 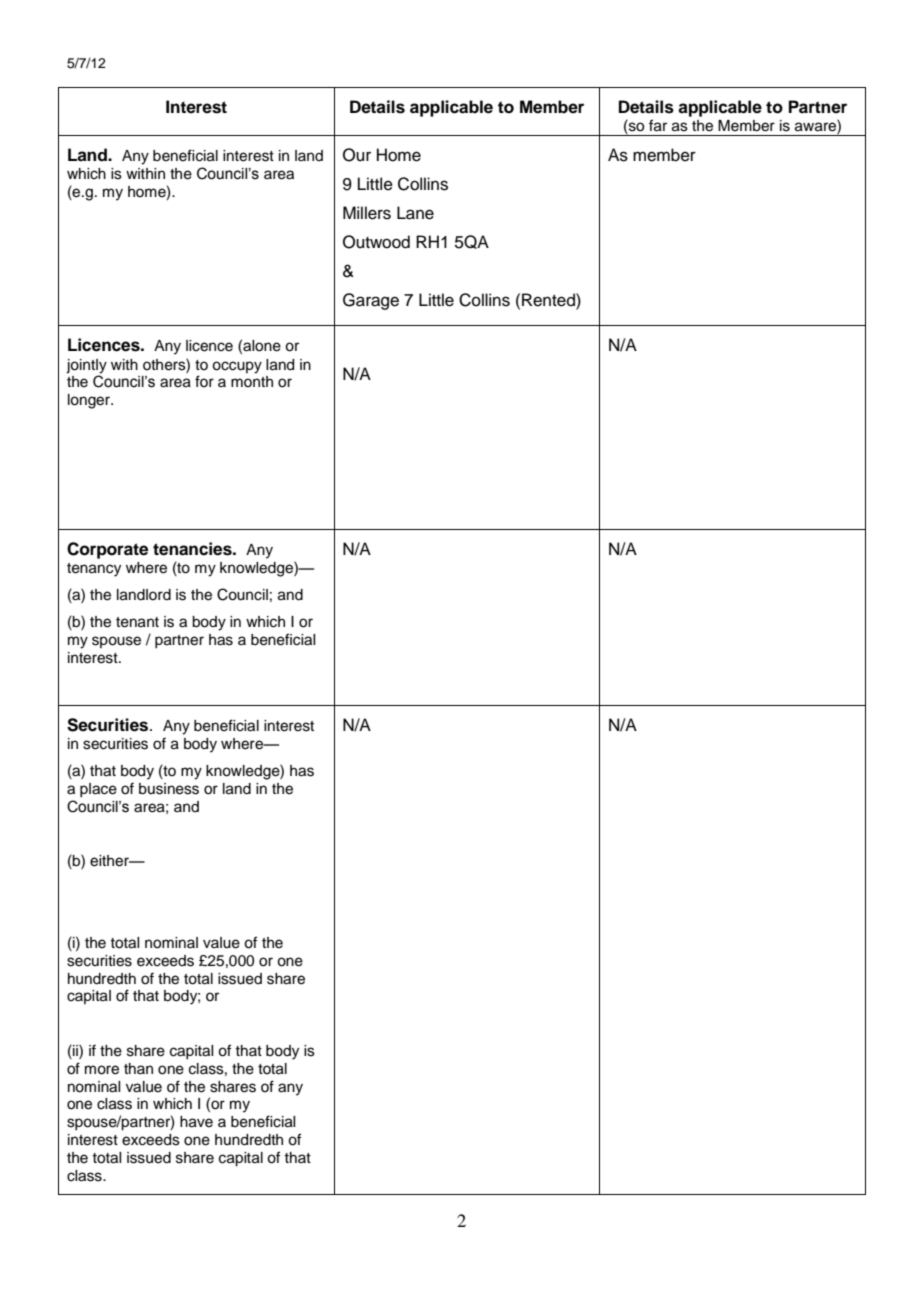 What do you see at coordinates (138, 1068) in the screenshot?
I see `than` at bounding box center [138, 1068].
